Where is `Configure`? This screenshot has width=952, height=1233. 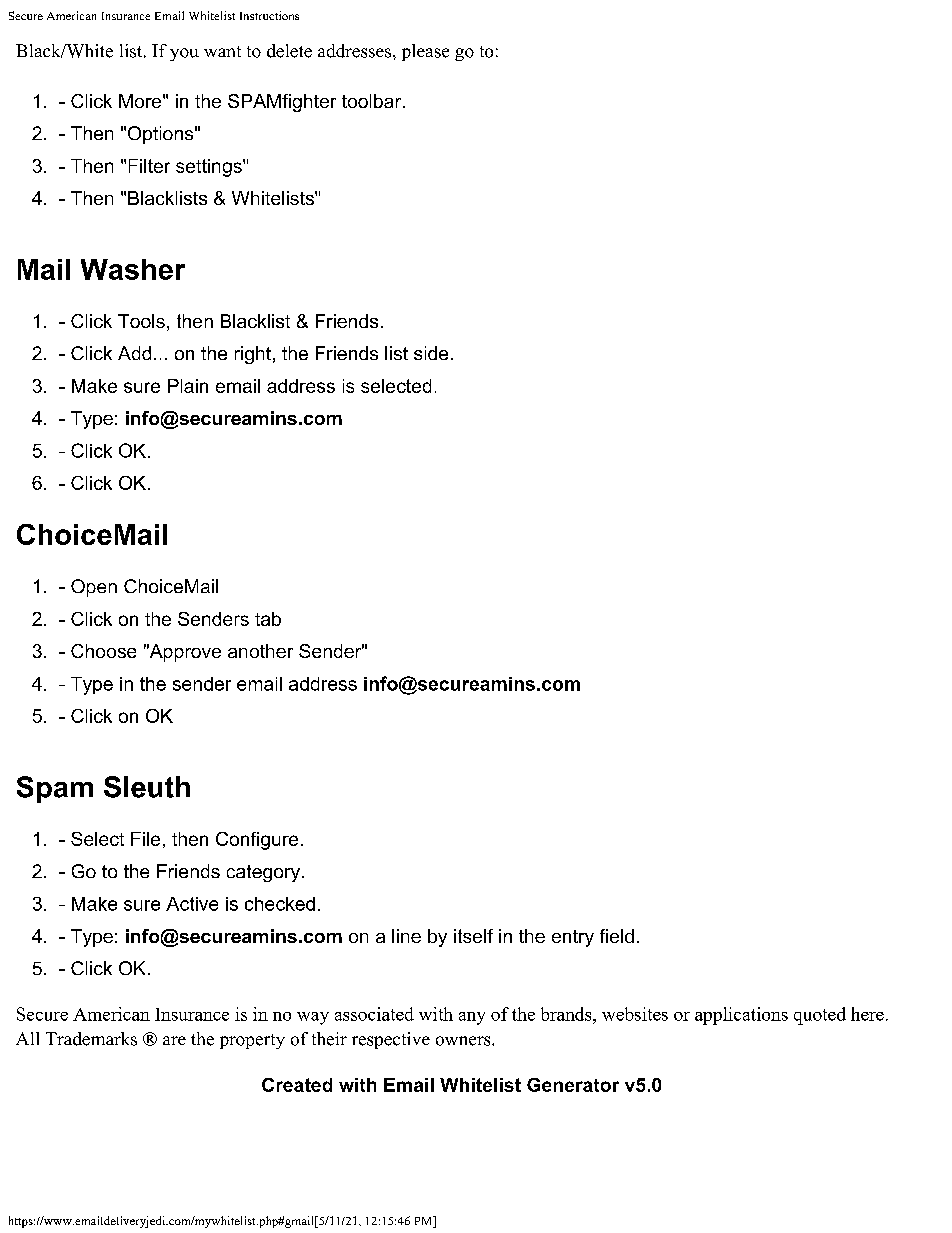 Configure is located at coordinates (257, 841).
